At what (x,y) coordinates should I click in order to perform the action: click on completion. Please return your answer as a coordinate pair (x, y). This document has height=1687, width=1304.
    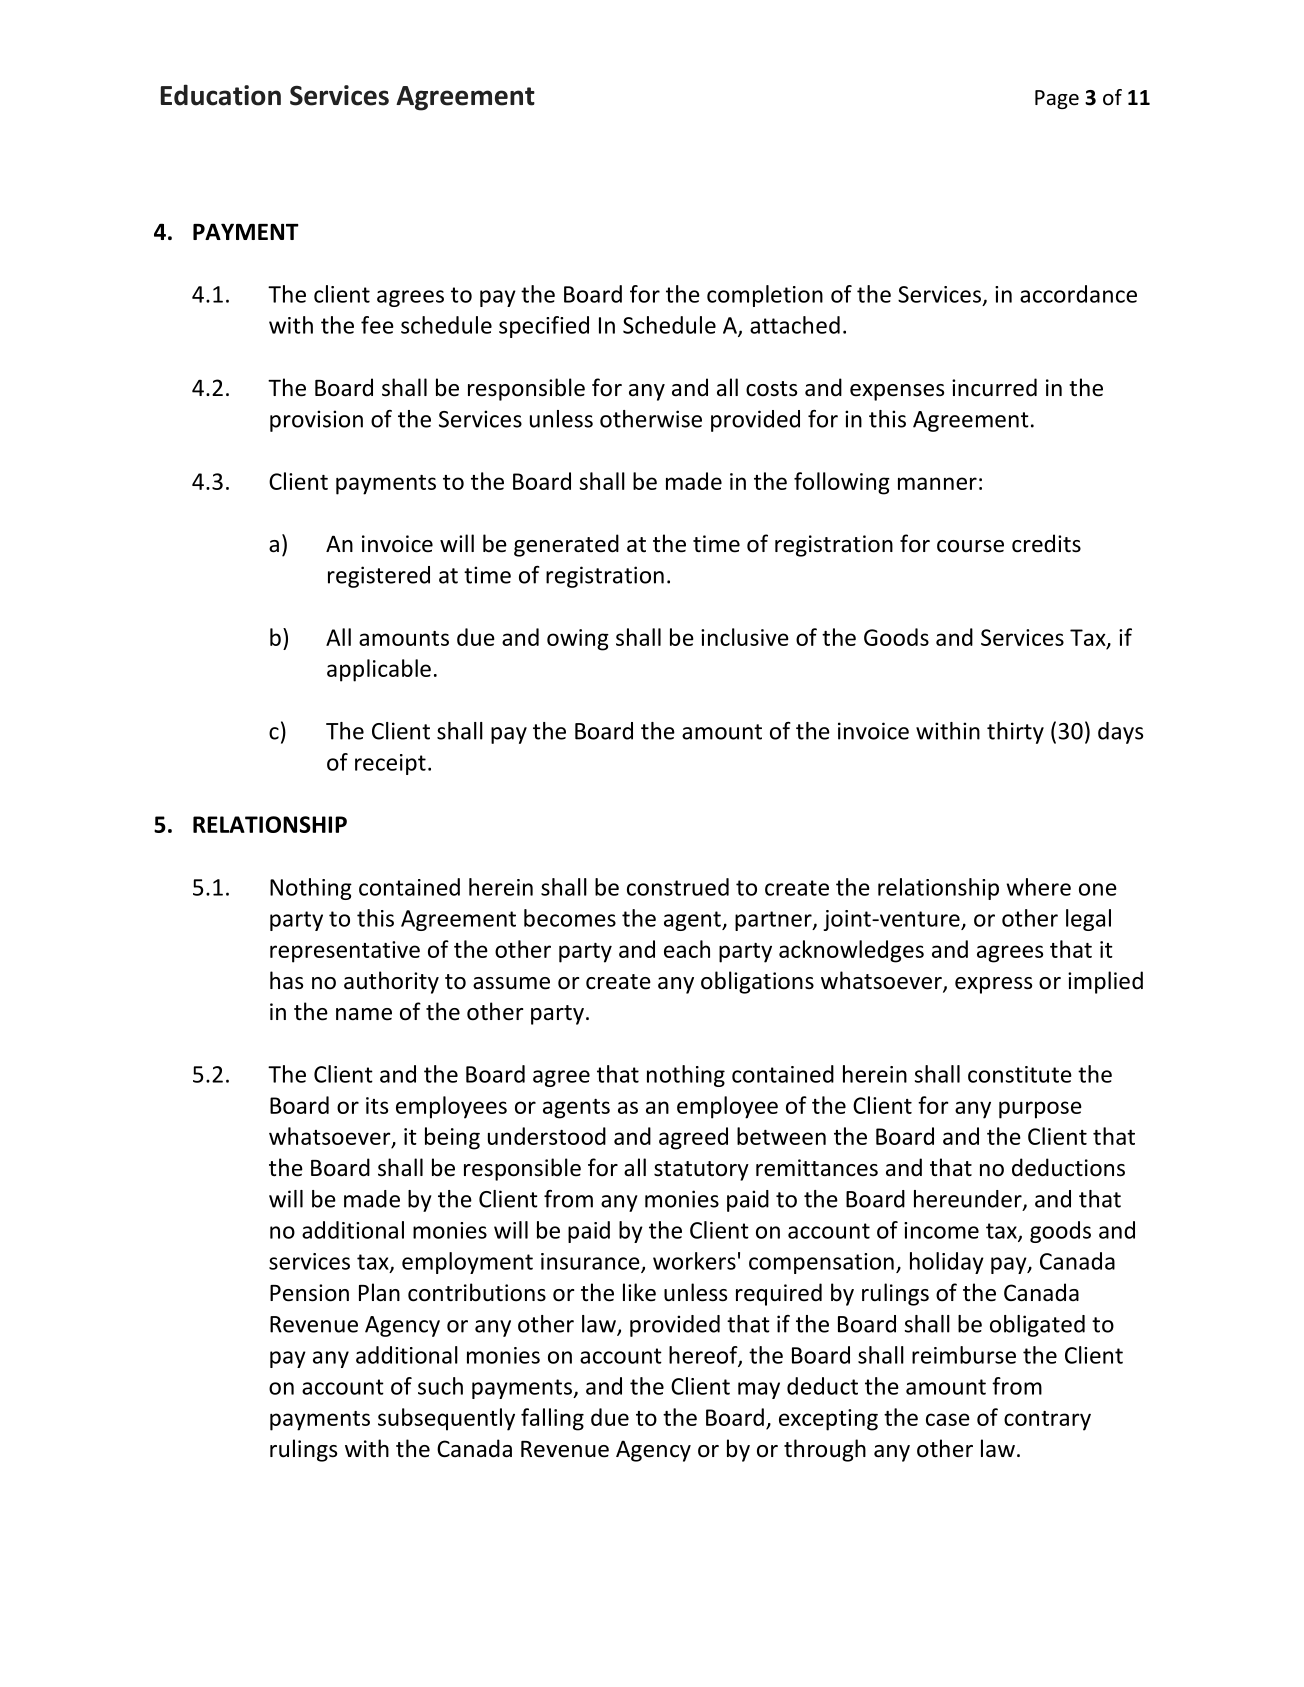
    Looking at the image, I should click on (765, 296).
